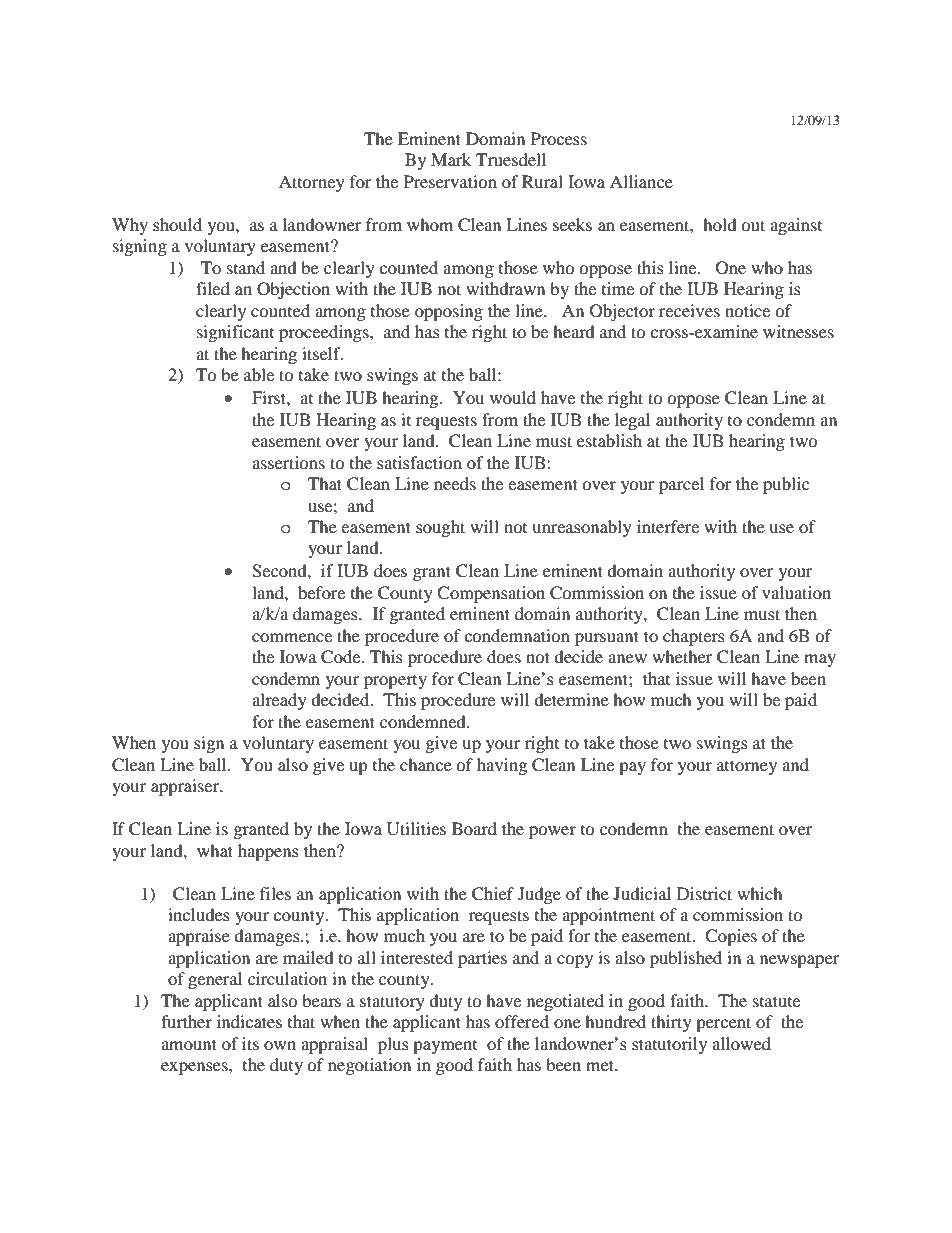  I want to click on commence, so click(292, 637).
